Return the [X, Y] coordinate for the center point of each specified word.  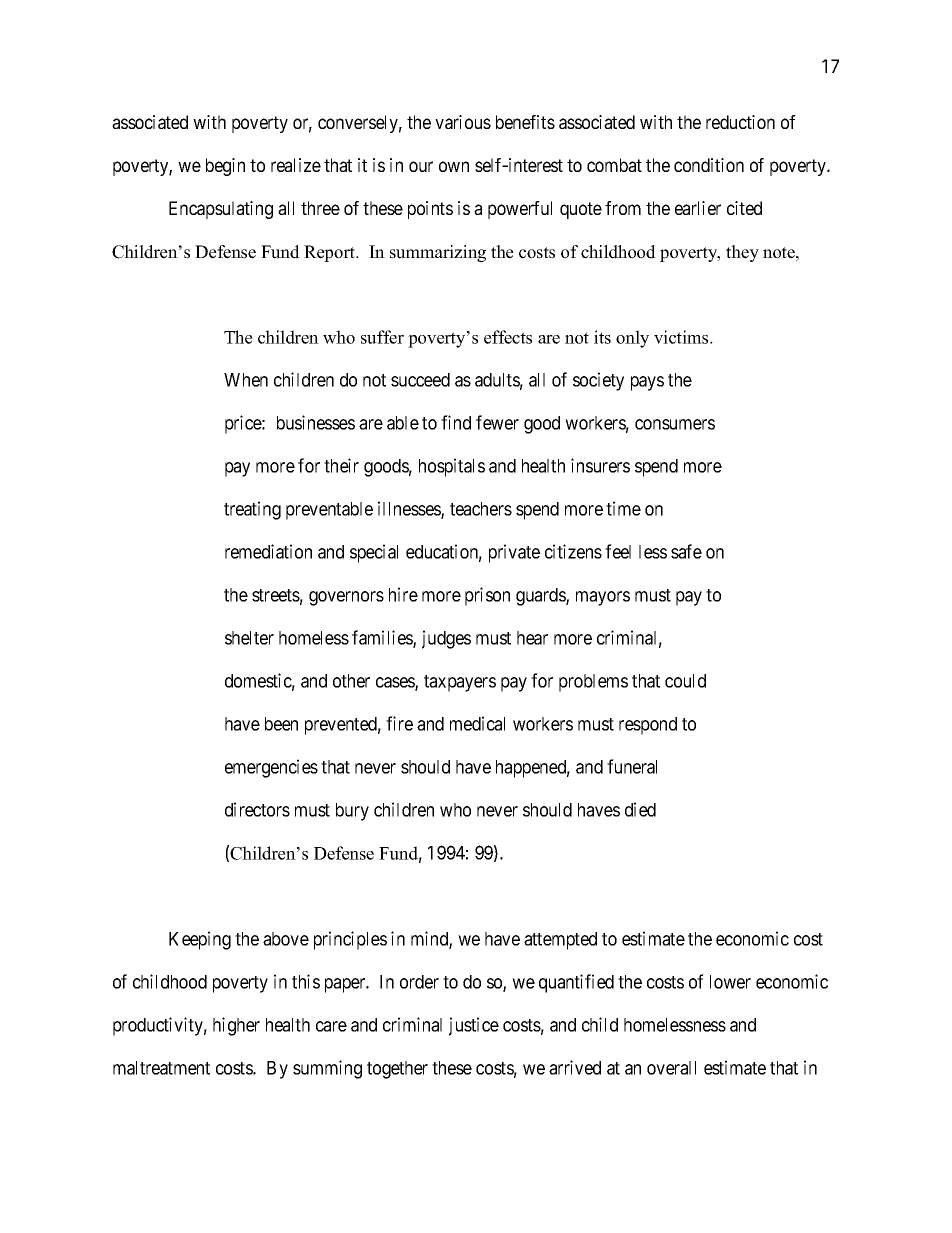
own [454, 166]
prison [487, 596]
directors [257, 809]
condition [709, 165]
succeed [420, 380]
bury [352, 812]
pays [647, 383]
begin [225, 167]
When [246, 380]
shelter [249, 638]
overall [671, 1068]
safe [686, 551]
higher [236, 1026]
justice [474, 1026]
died [640, 809]
